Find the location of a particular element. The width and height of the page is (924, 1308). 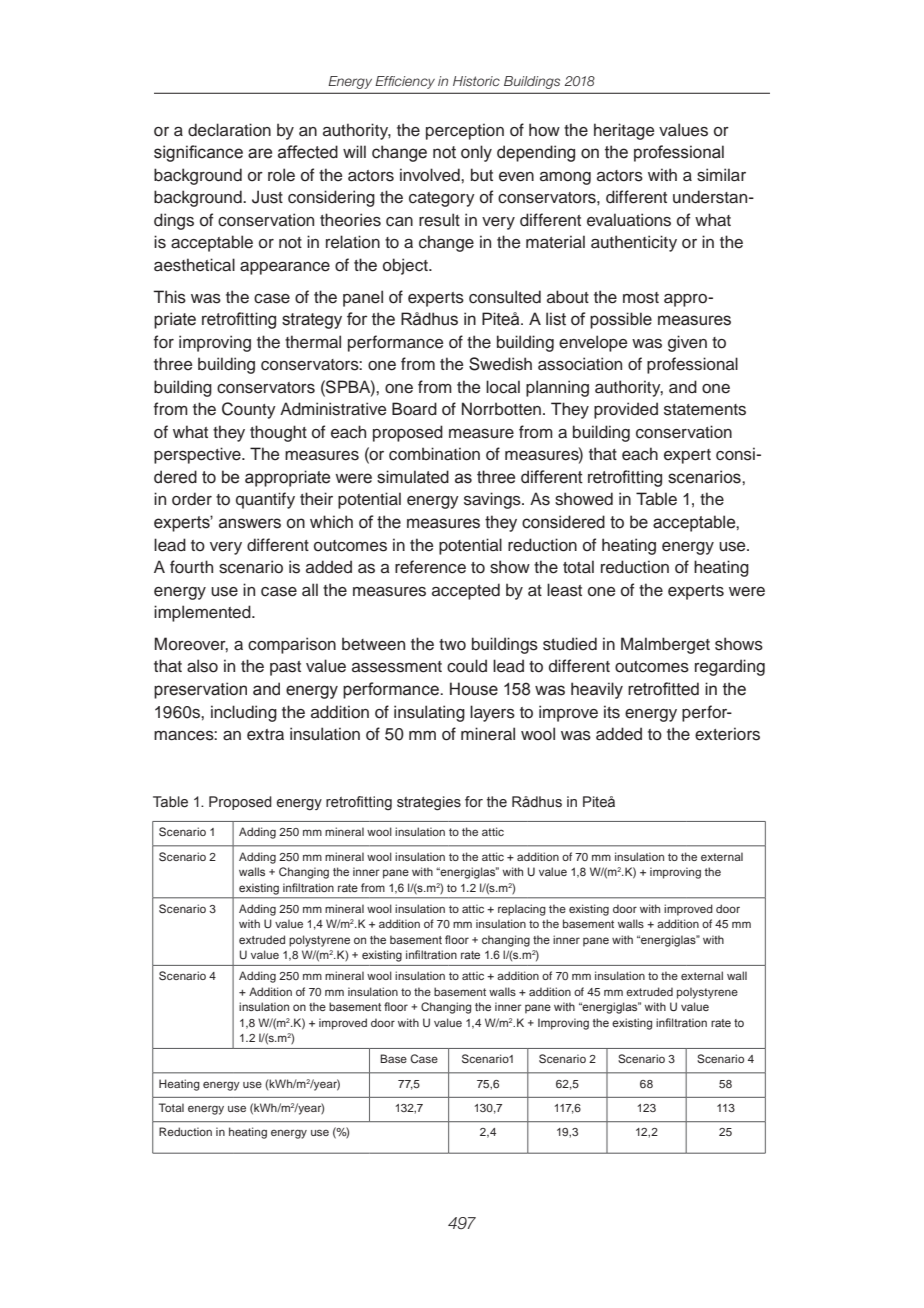

perception is located at coordinates (465, 131).
